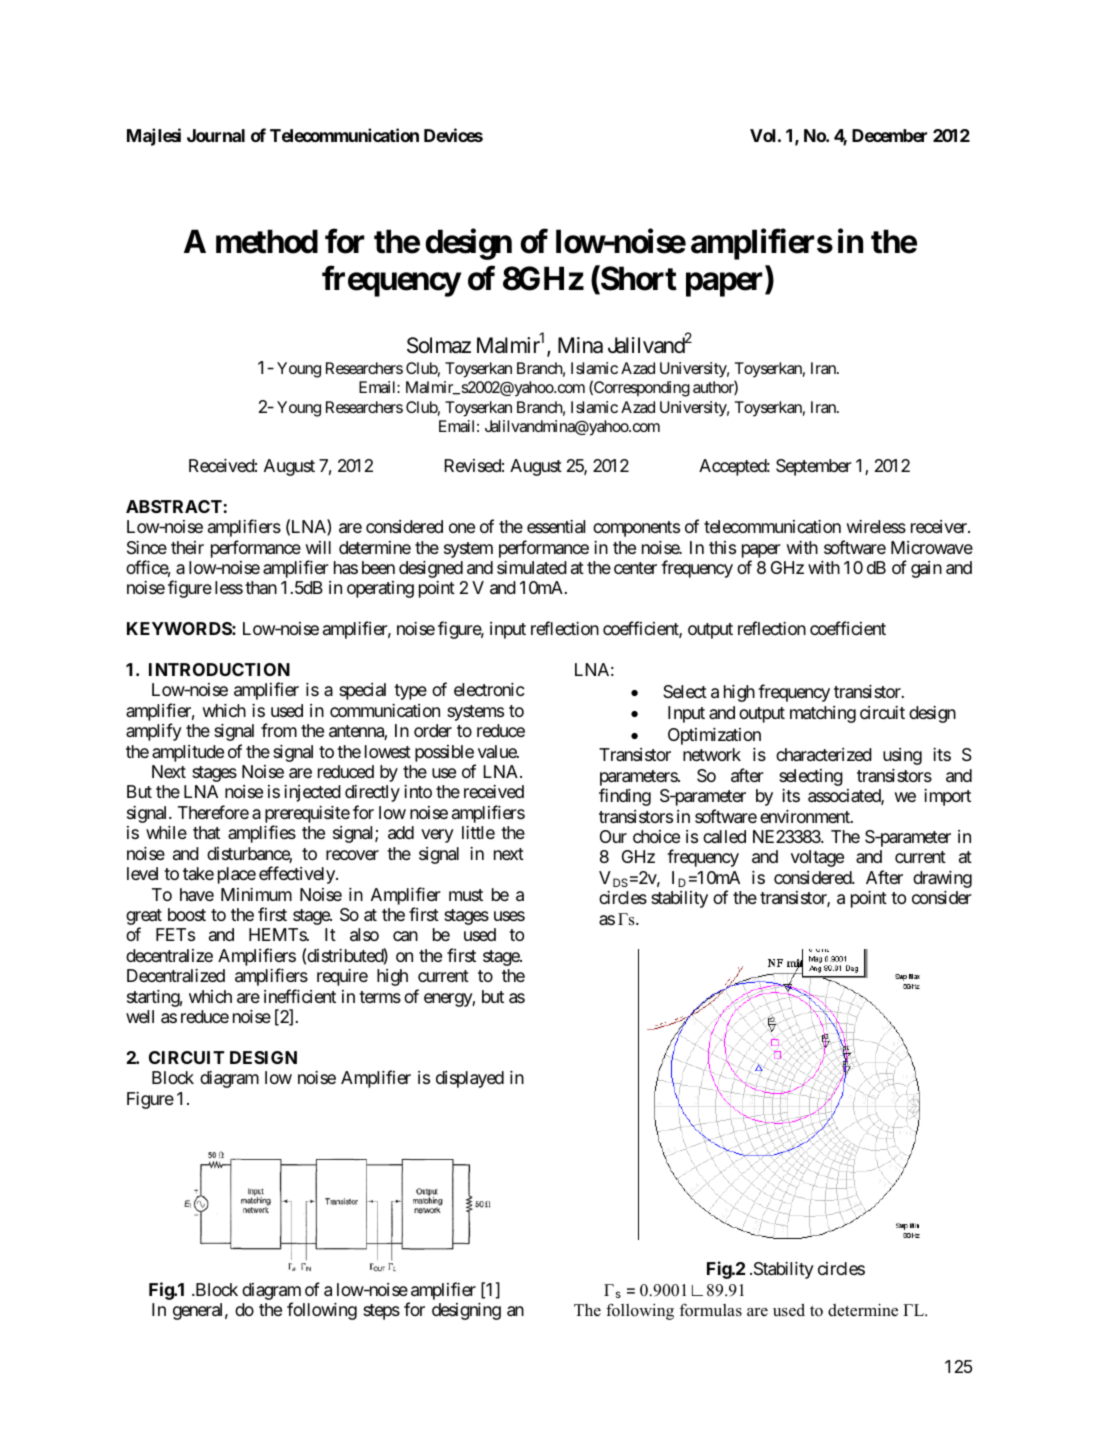 This page has height=1449, width=1097. What do you see at coordinates (814, 467) in the page?
I see `September` at bounding box center [814, 467].
